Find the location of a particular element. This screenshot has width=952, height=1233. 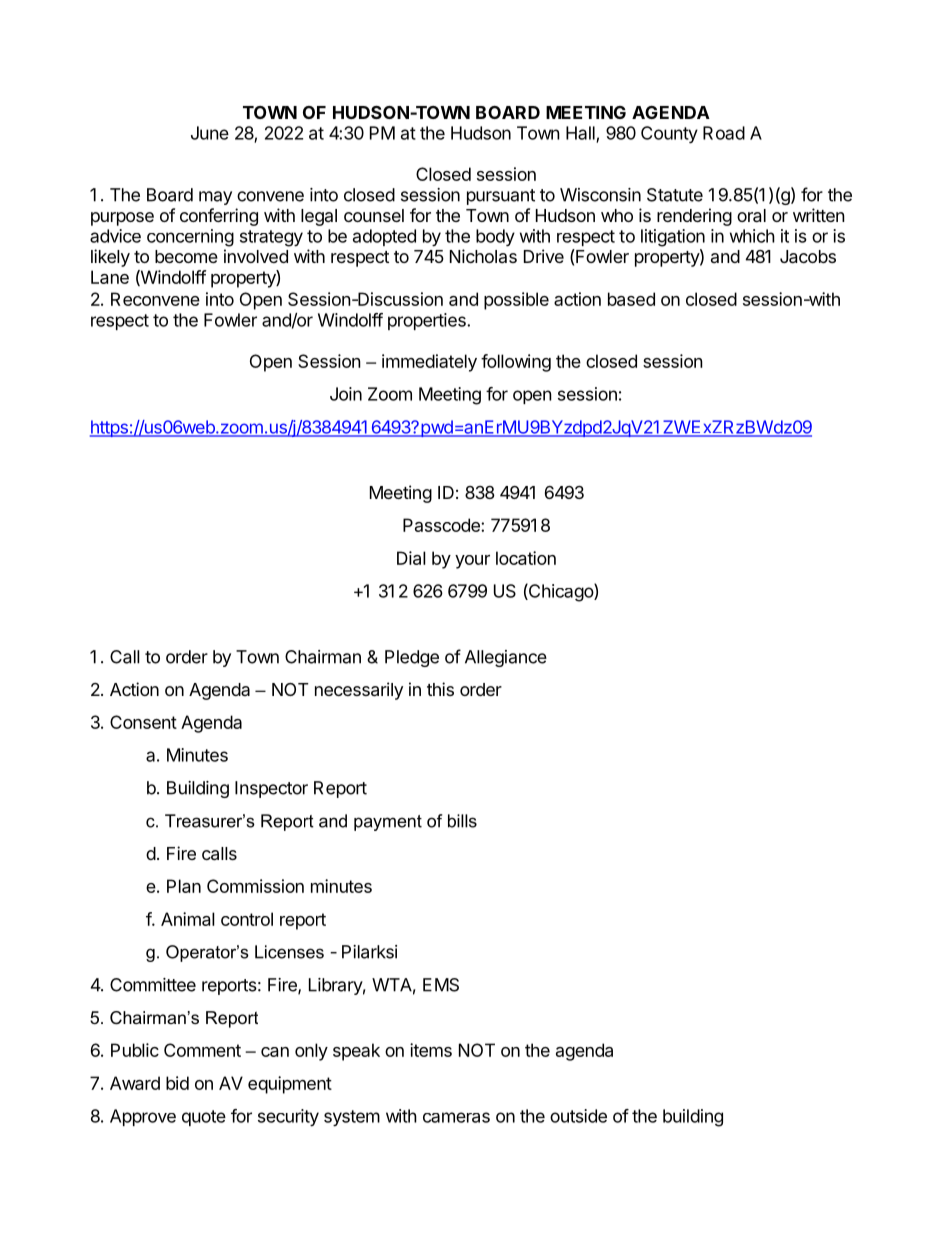

pursuant is located at coordinates (501, 197).
